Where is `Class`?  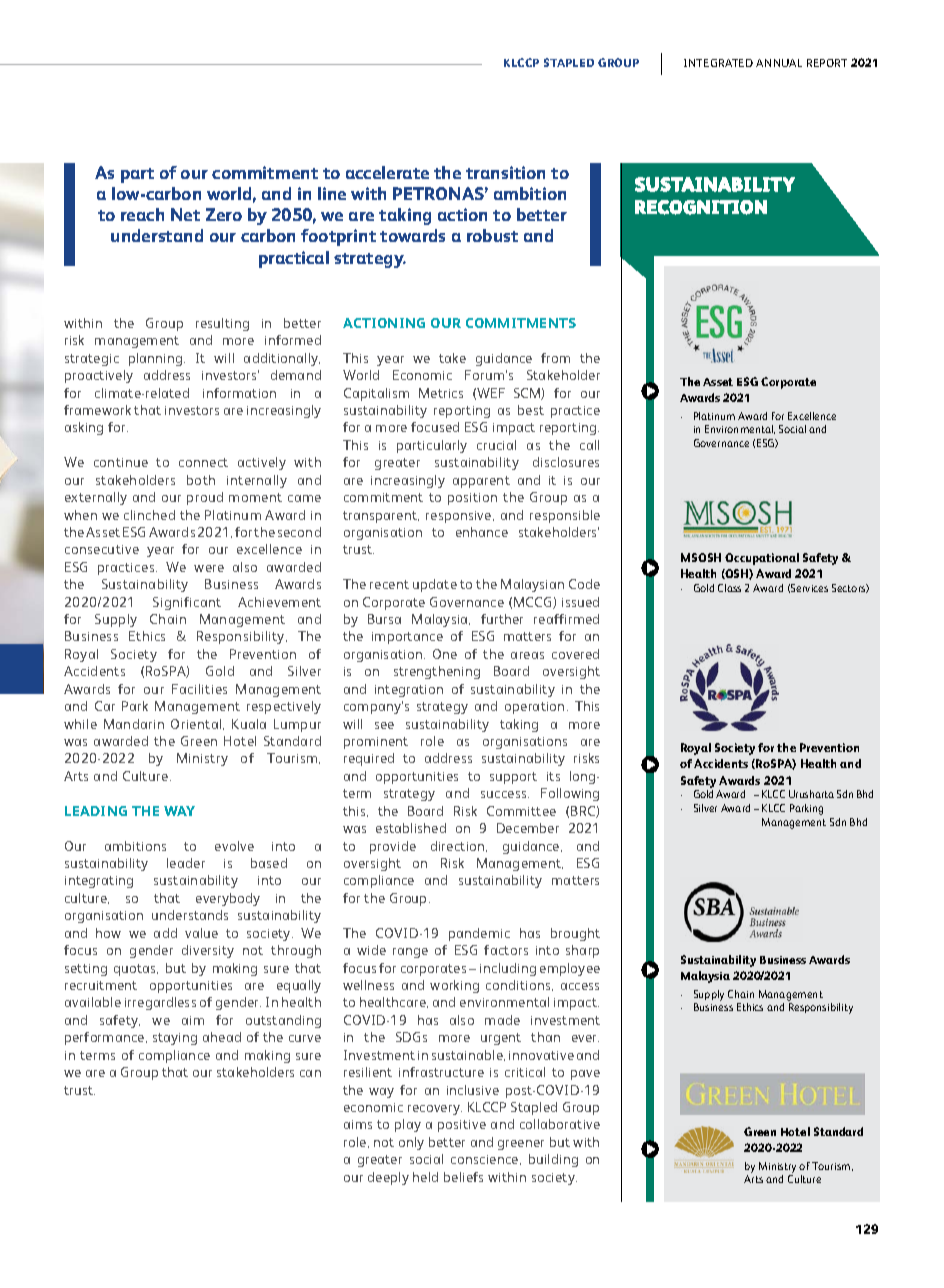 Class is located at coordinates (729, 588).
